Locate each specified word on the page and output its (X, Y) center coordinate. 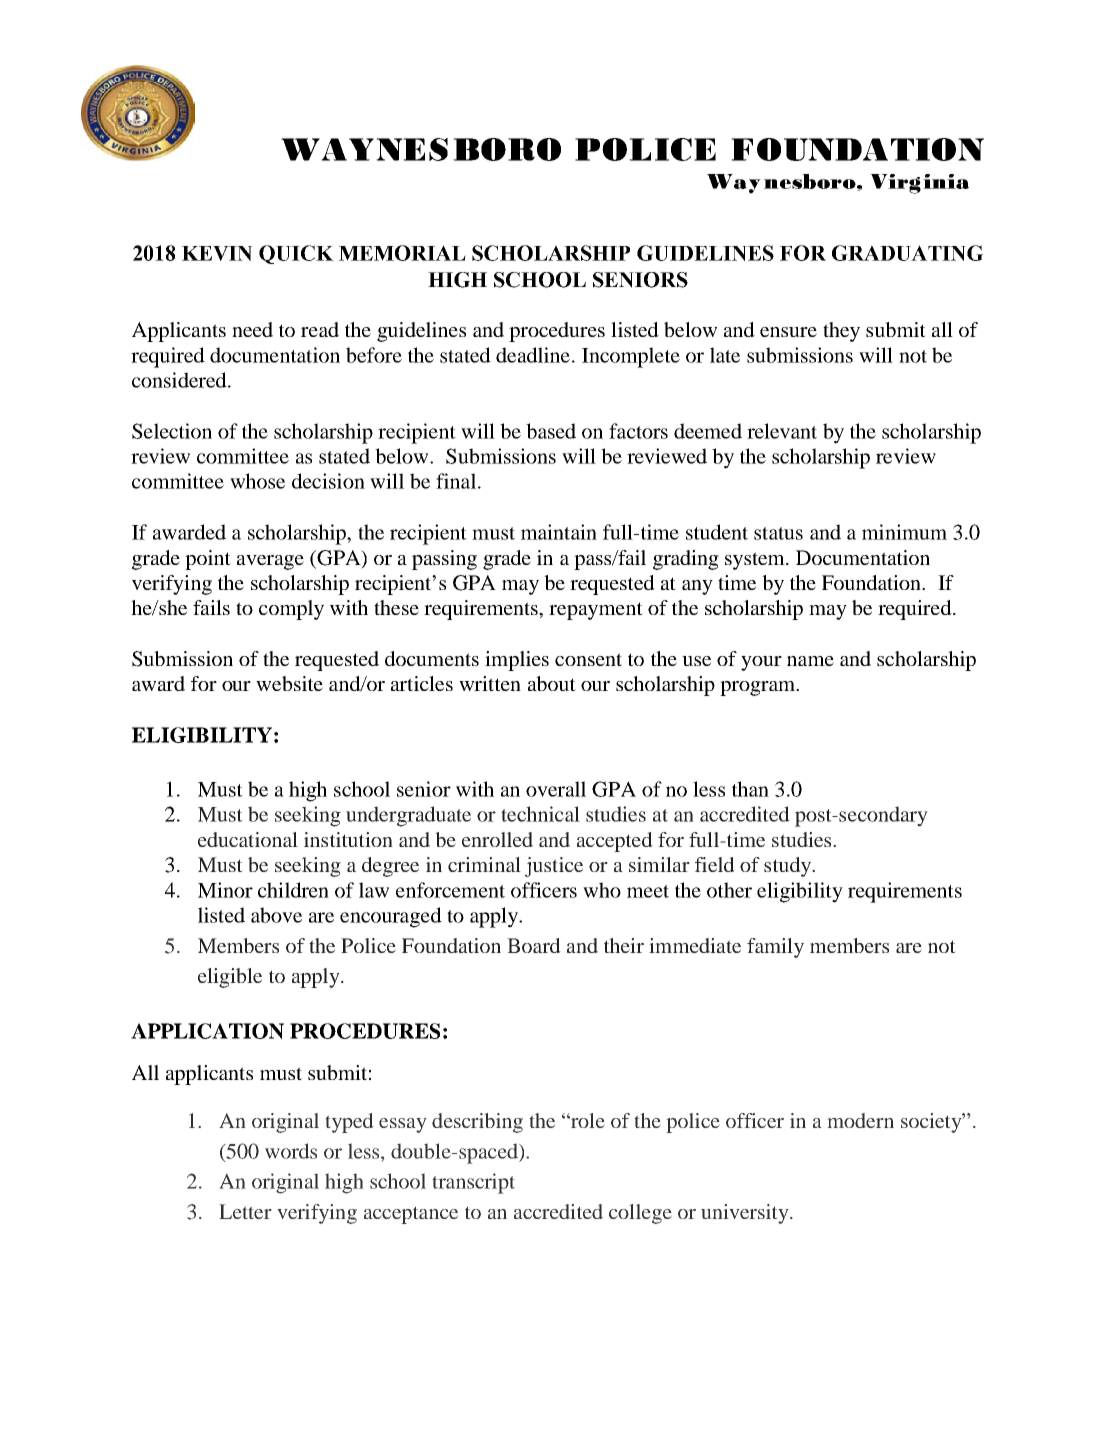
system (756, 561)
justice (554, 867)
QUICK (296, 254)
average (270, 562)
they (841, 332)
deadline (533, 355)
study (788, 867)
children (293, 890)
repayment (596, 611)
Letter (245, 1211)
